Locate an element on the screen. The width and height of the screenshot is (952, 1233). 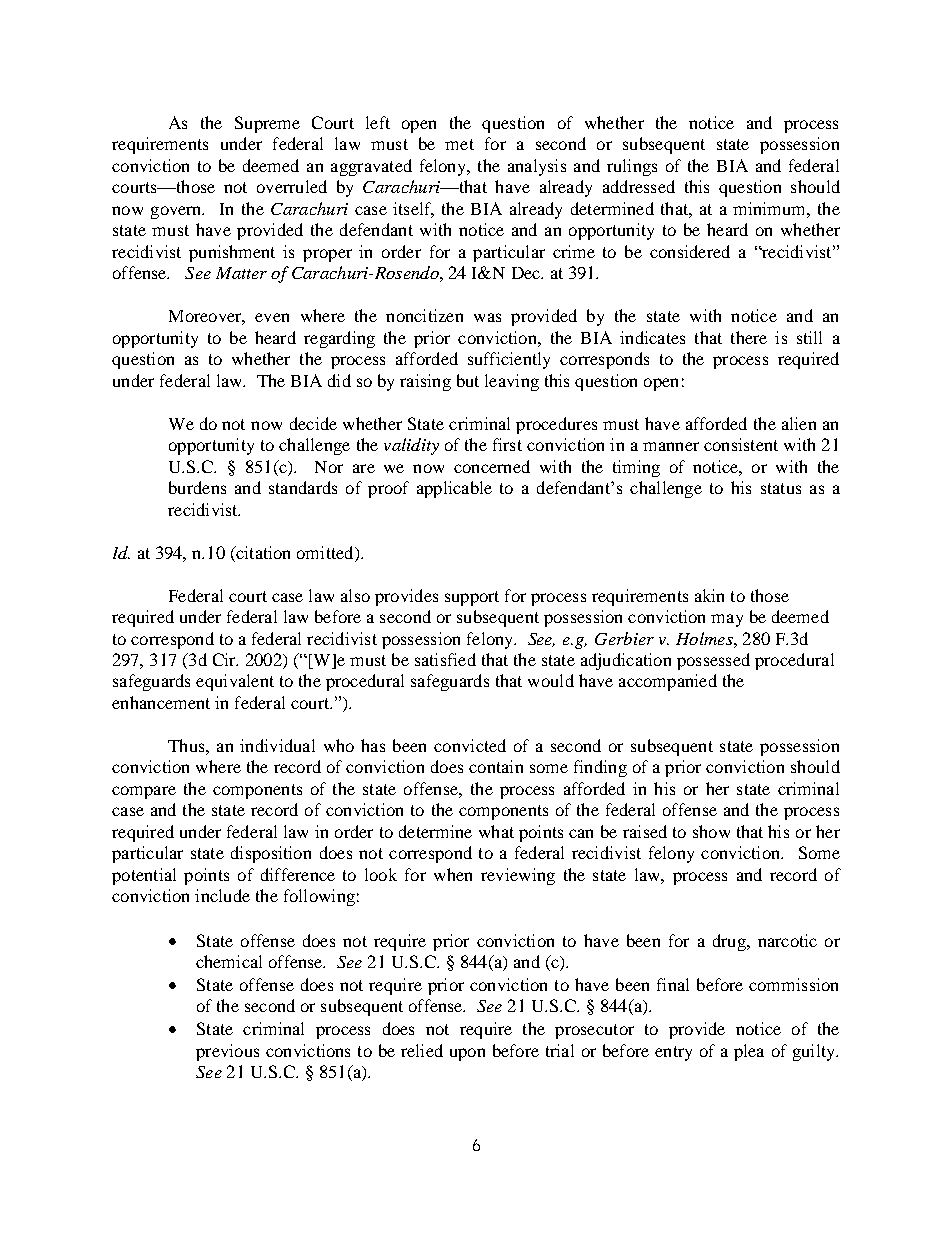
akin is located at coordinates (709, 595).
